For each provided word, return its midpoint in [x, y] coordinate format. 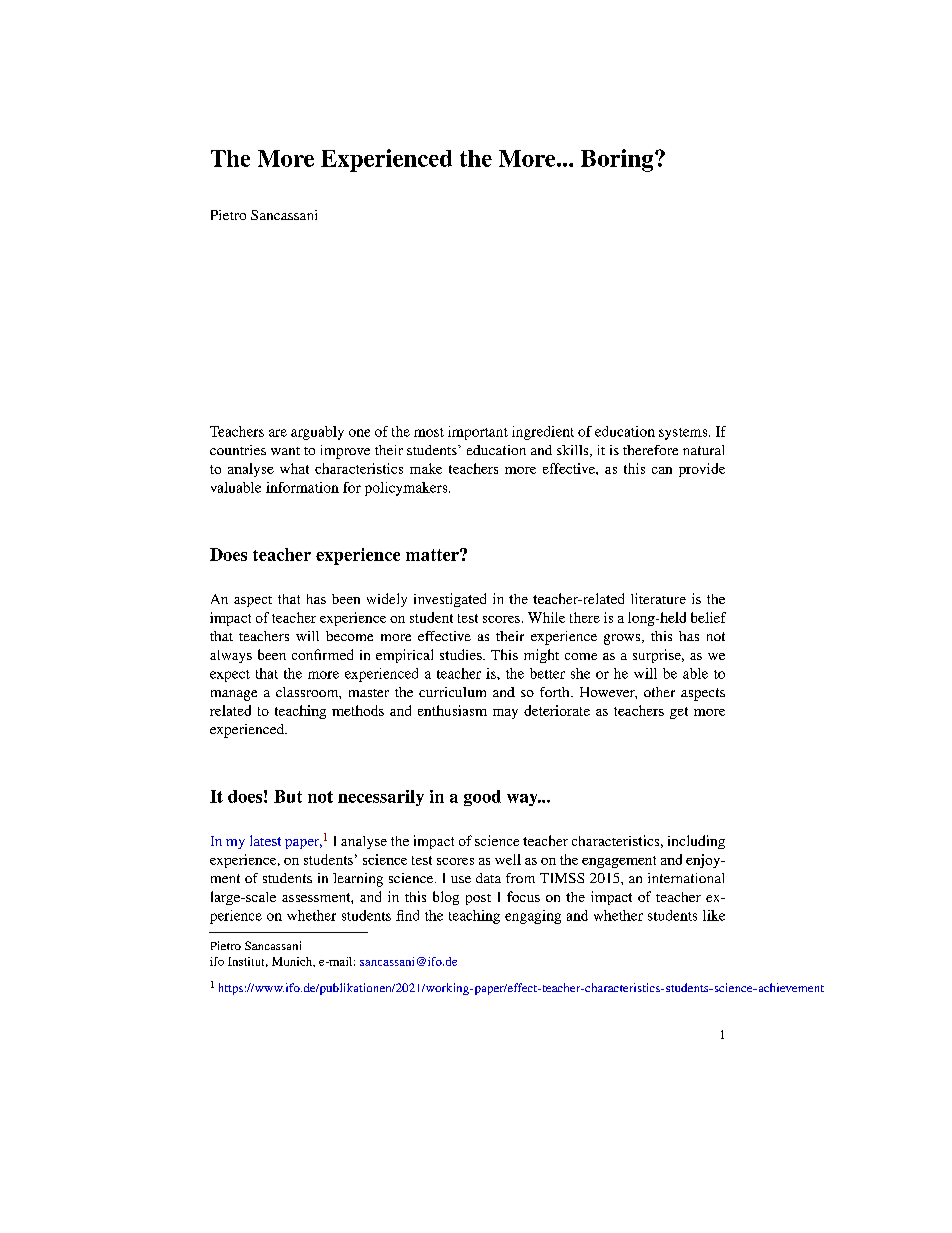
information [302, 487]
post [478, 899]
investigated [450, 600]
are [278, 433]
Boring [618, 160]
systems [683, 434]
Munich [293, 962]
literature [658, 598]
